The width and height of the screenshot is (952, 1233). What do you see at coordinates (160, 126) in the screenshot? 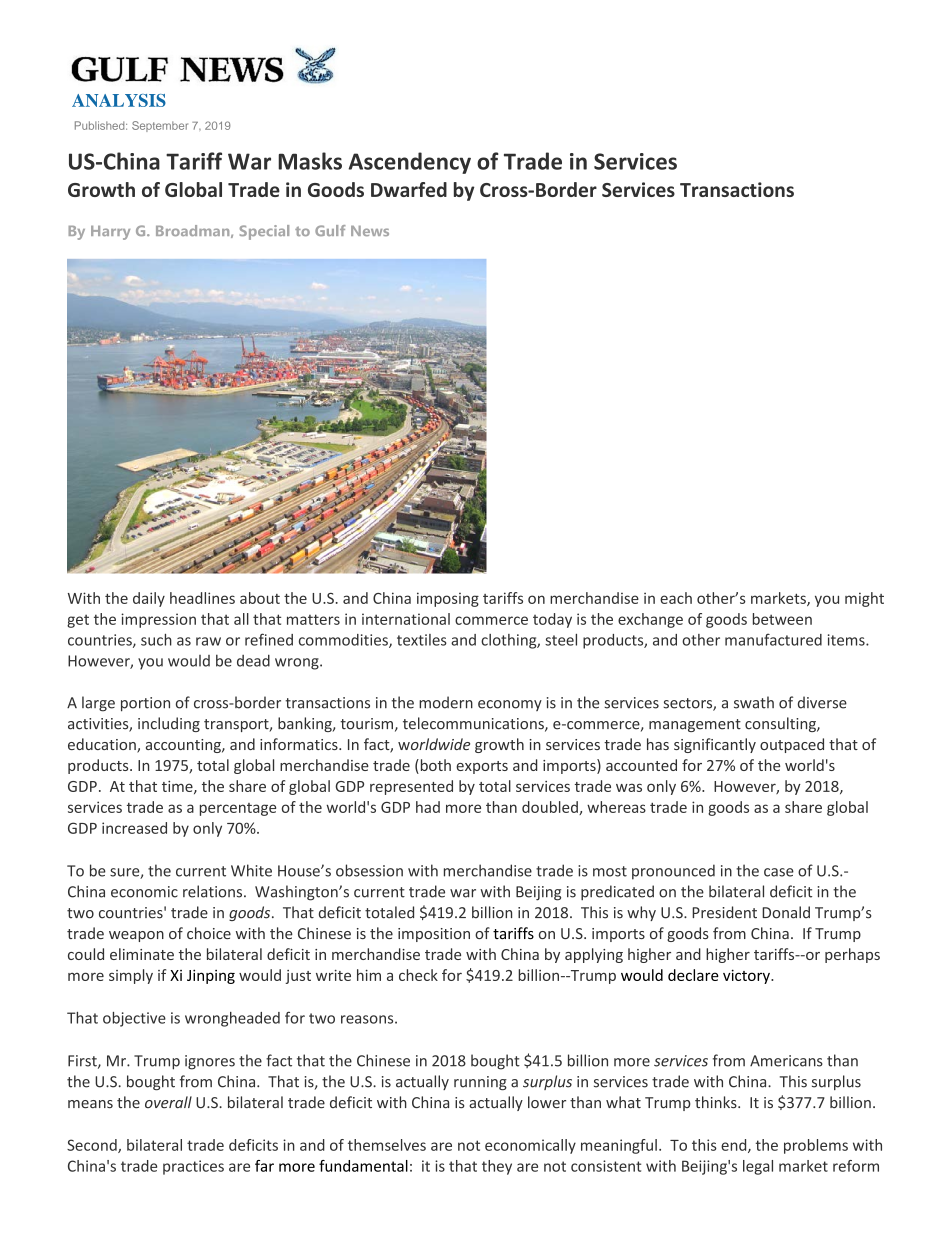
I see `September` at bounding box center [160, 126].
